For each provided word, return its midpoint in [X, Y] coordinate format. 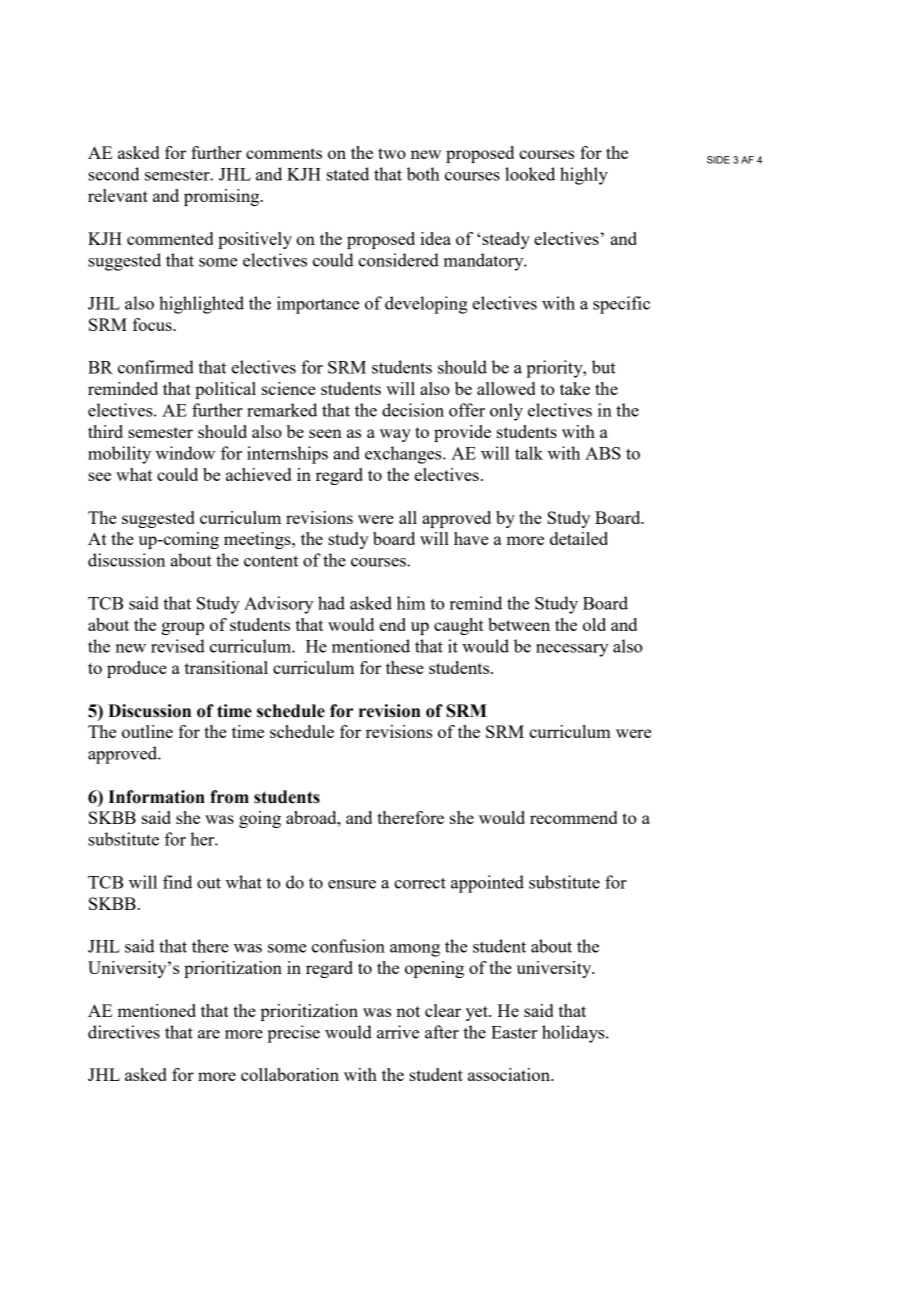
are [209, 1034]
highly [584, 176]
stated [348, 174]
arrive [398, 1032]
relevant [118, 195]
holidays [574, 1034]
